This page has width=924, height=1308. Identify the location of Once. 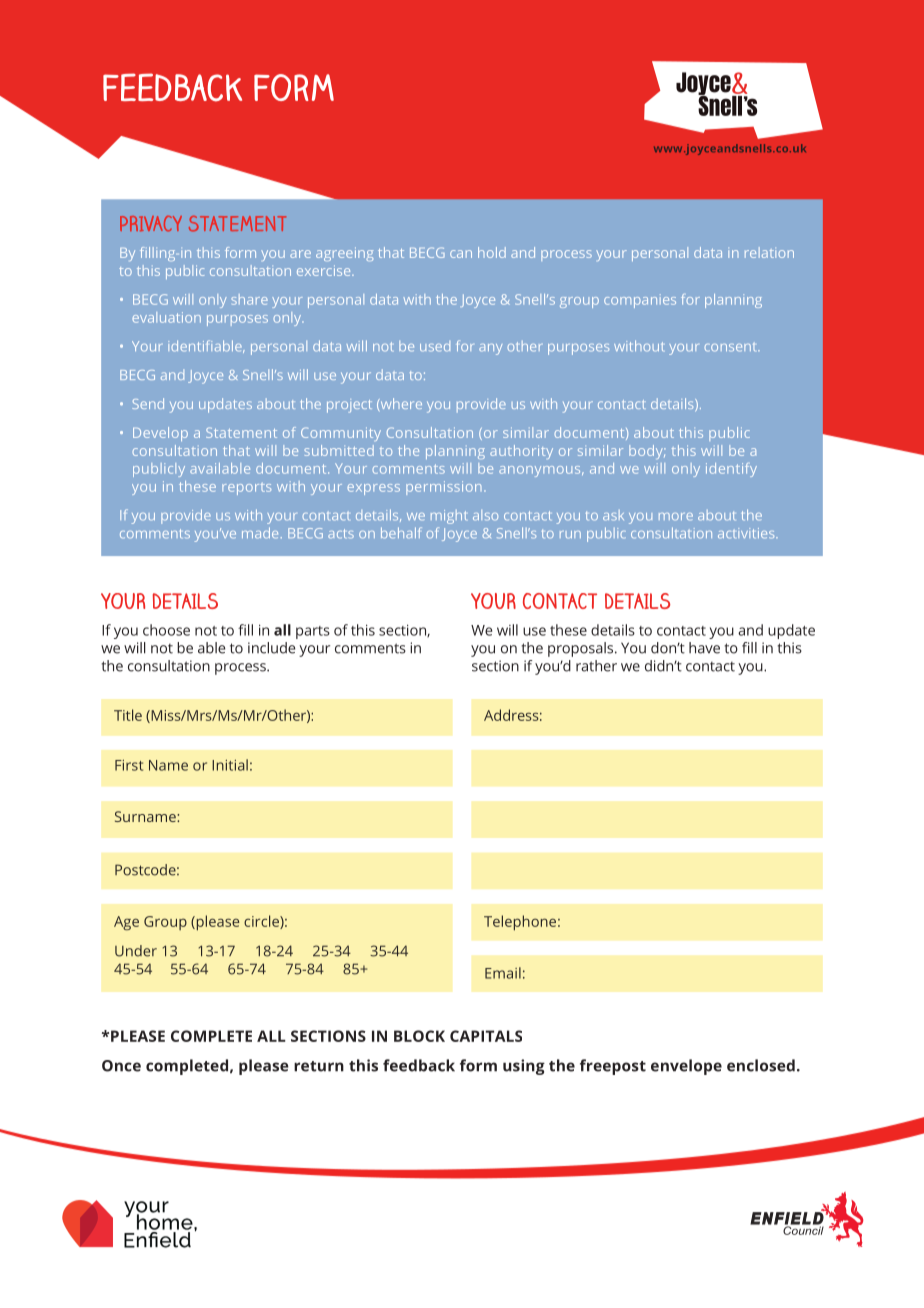
(121, 1066).
